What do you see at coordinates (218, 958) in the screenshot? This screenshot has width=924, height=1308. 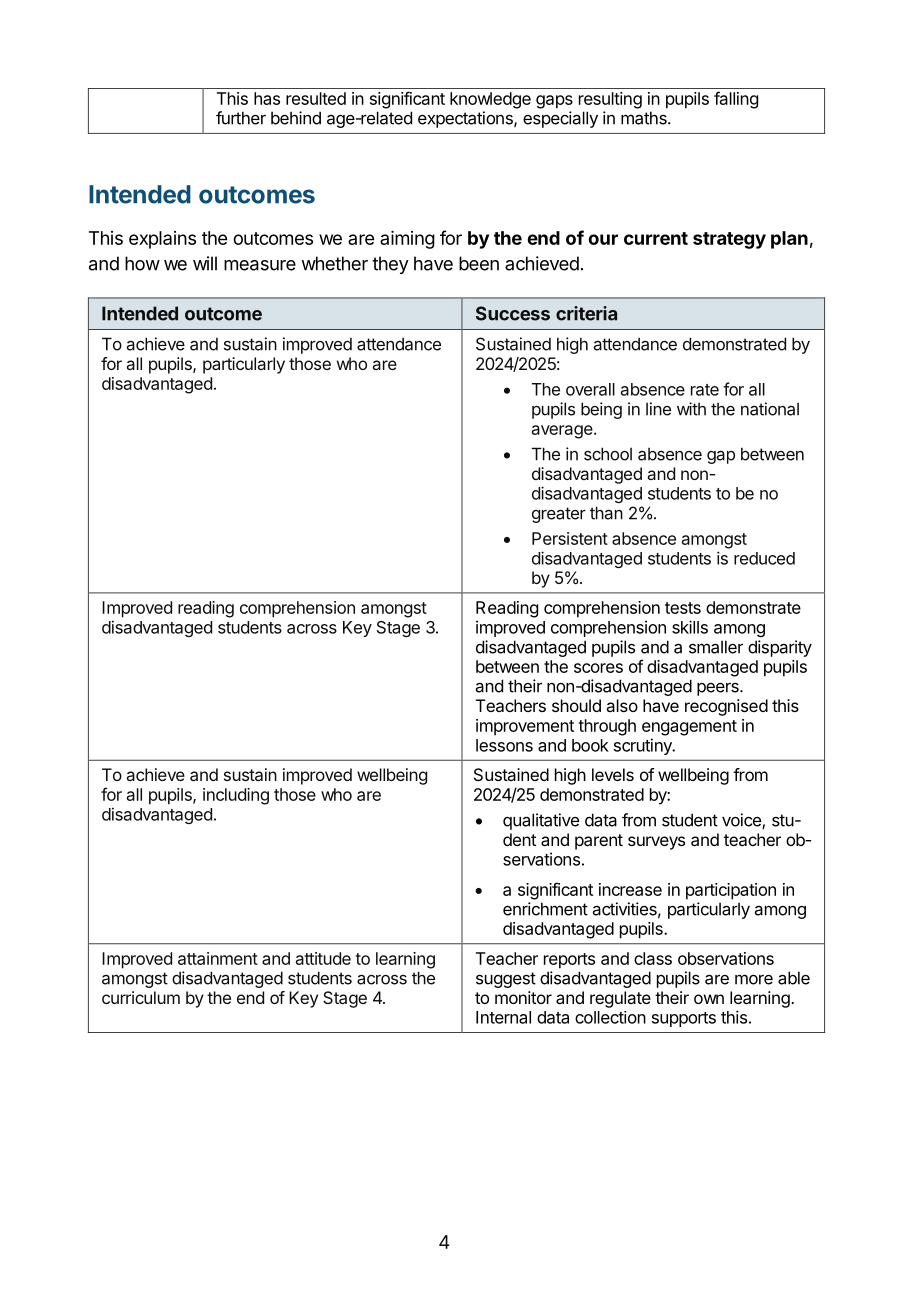 I see `attainment` at bounding box center [218, 958].
